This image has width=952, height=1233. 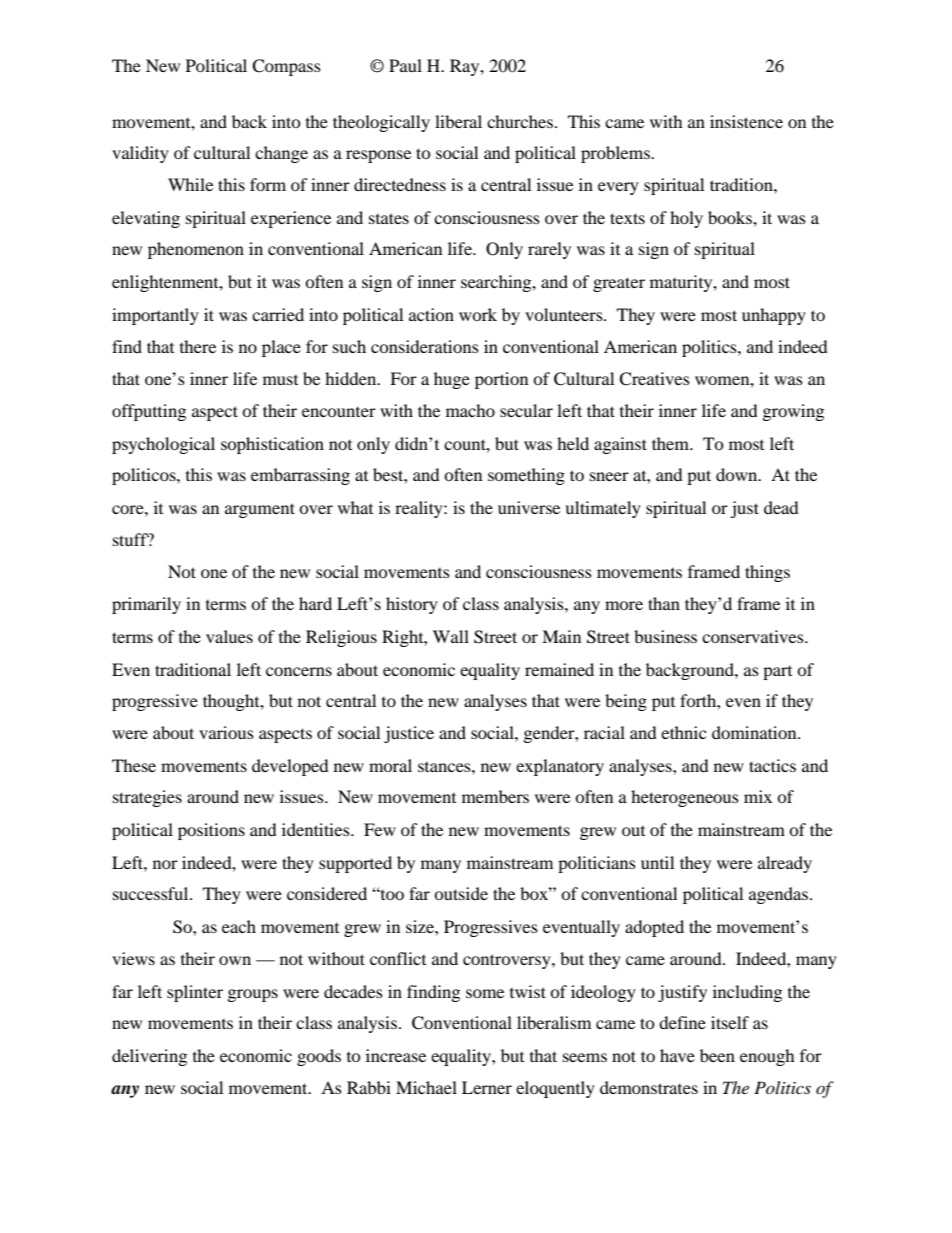 What do you see at coordinates (520, 121) in the image?
I see `churches` at bounding box center [520, 121].
